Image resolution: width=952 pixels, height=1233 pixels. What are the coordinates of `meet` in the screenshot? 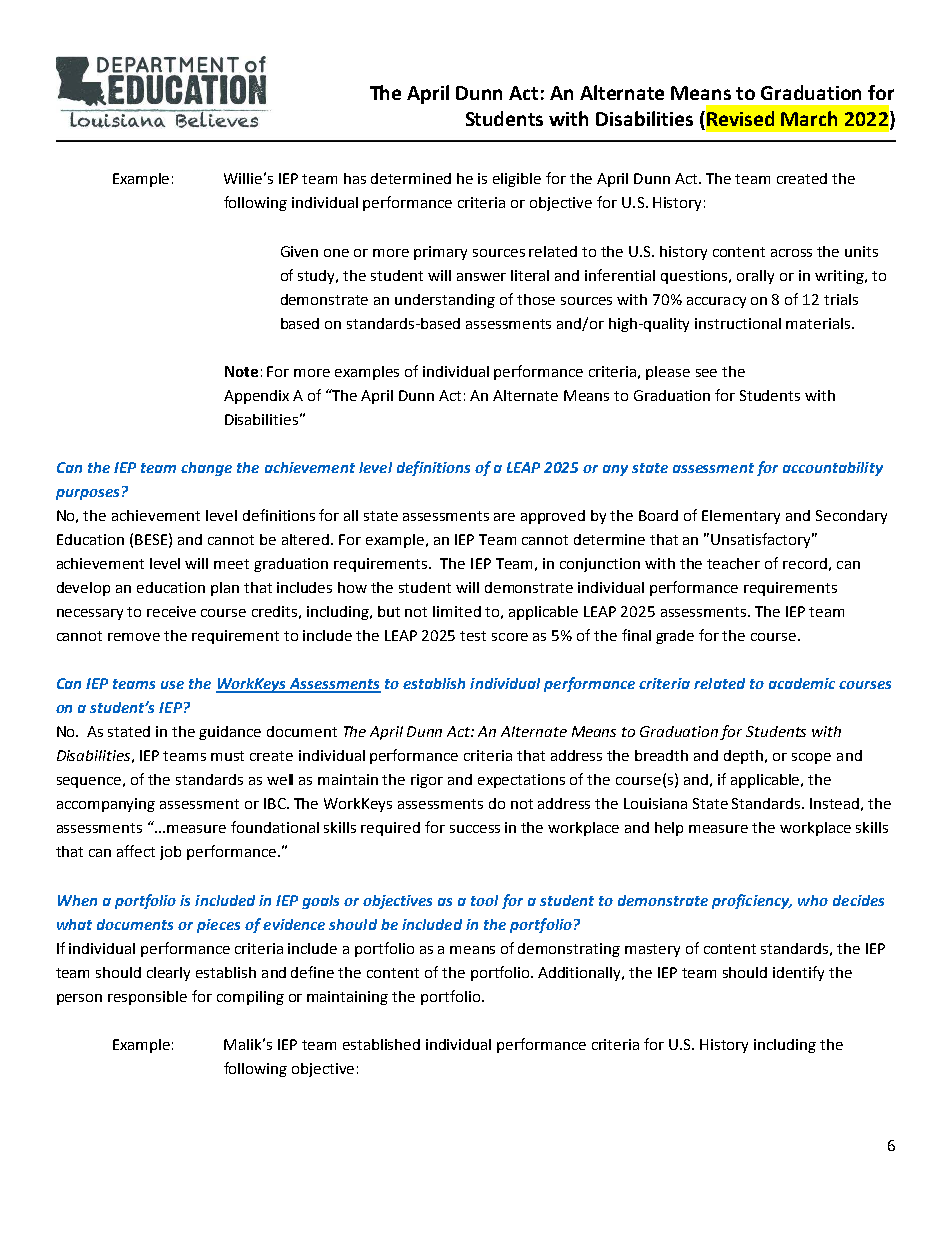 It's located at (231, 564).
